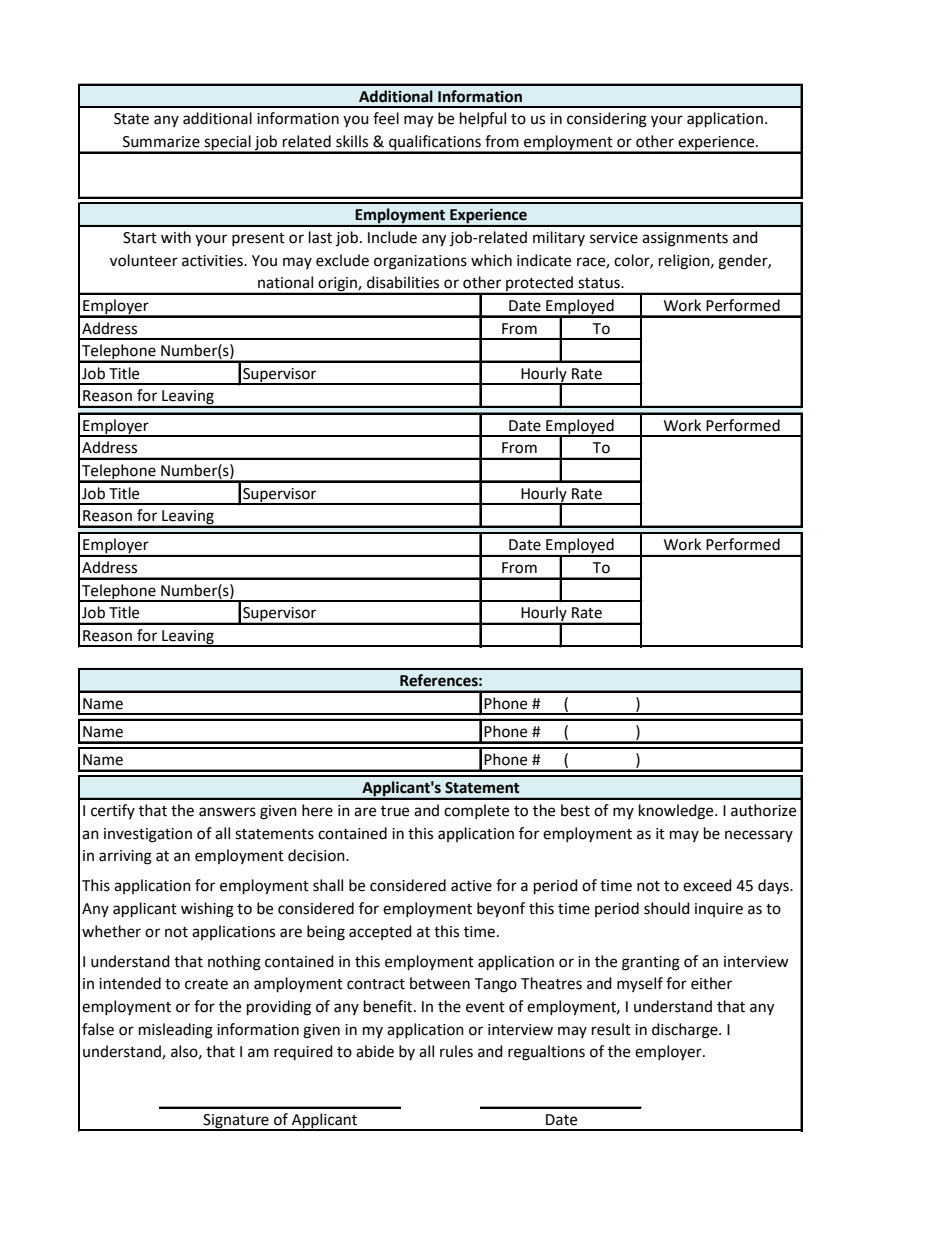 The image size is (952, 1233). I want to click on exceed, so click(707, 885).
